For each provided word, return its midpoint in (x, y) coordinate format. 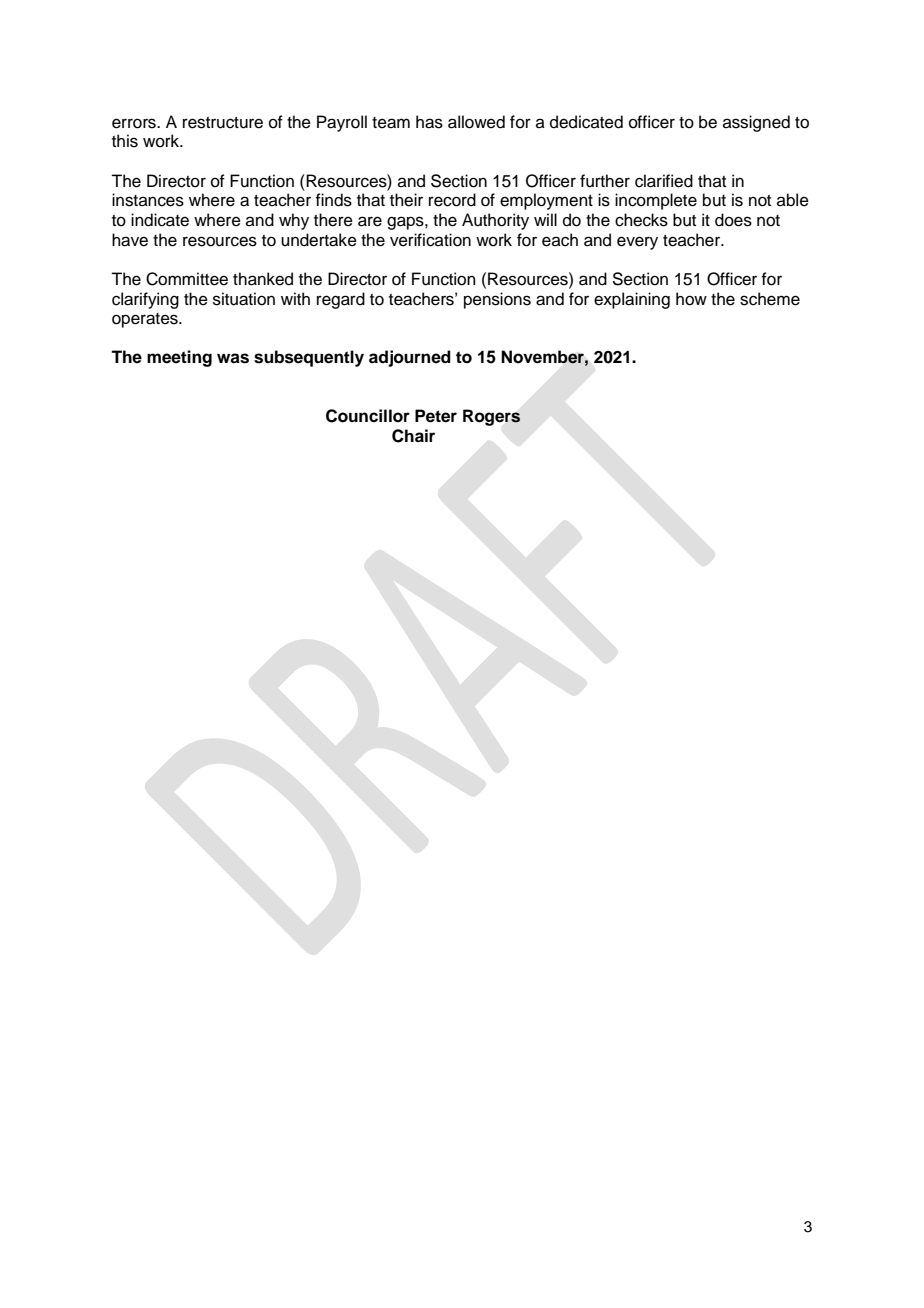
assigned (756, 123)
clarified (664, 181)
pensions (497, 300)
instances (148, 200)
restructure (223, 123)
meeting (179, 358)
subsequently (309, 358)
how (691, 299)
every (637, 243)
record (452, 200)
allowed (476, 122)
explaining (632, 300)
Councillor (368, 416)
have (130, 240)
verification (430, 240)
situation (244, 299)
